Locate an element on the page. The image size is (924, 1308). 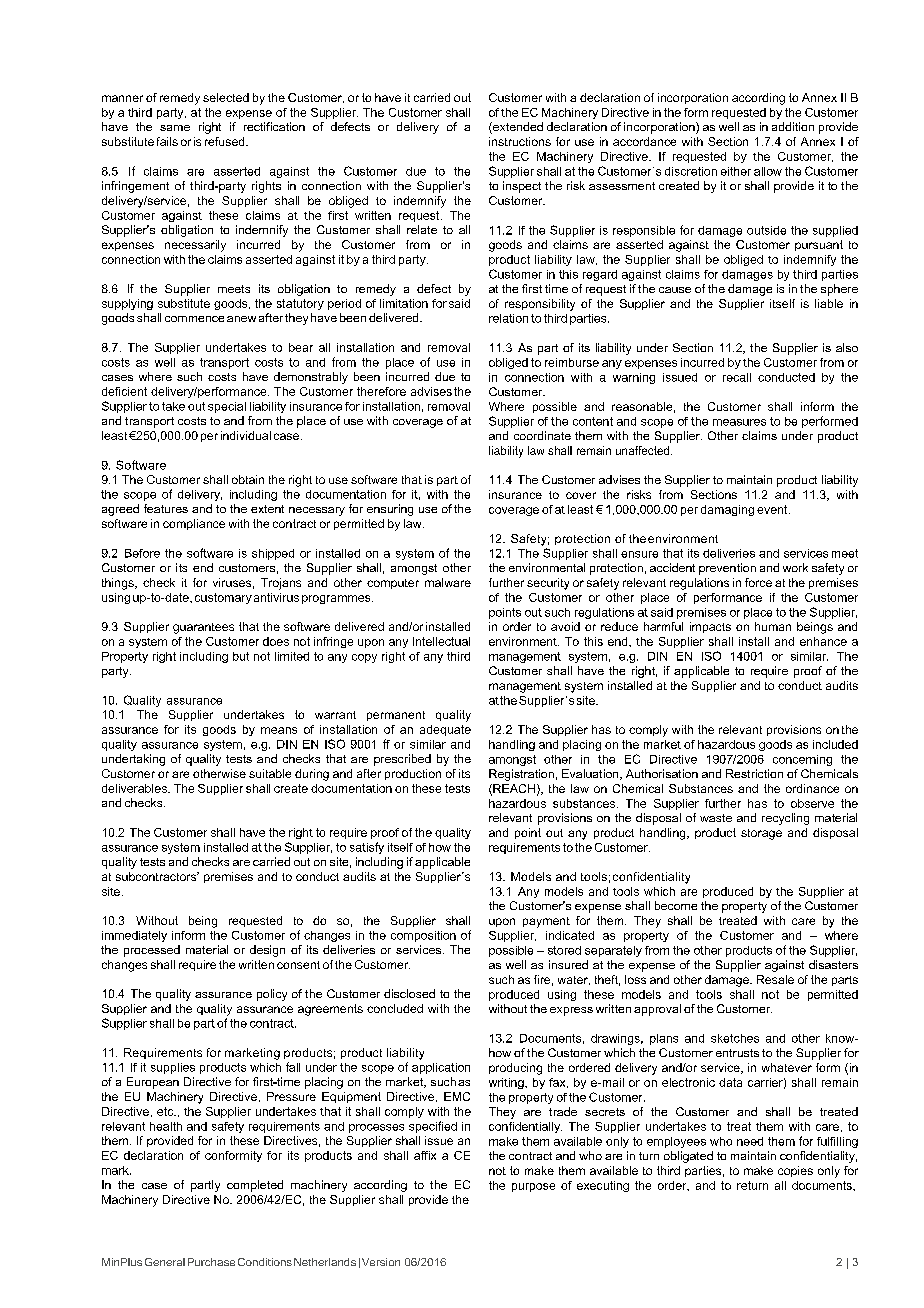
measures is located at coordinates (739, 422).
